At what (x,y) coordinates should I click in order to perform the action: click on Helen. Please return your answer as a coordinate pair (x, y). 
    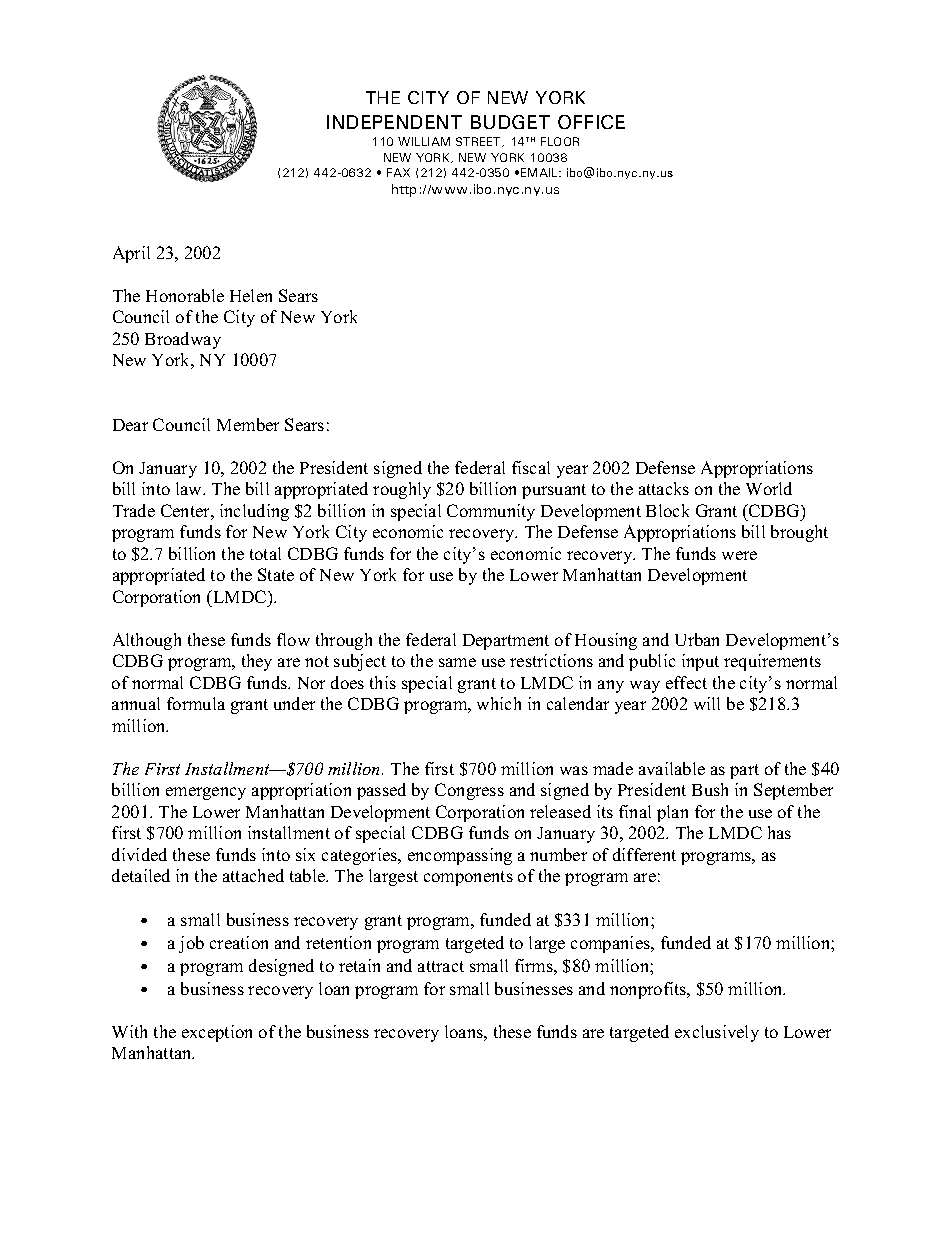
    Looking at the image, I should click on (251, 295).
